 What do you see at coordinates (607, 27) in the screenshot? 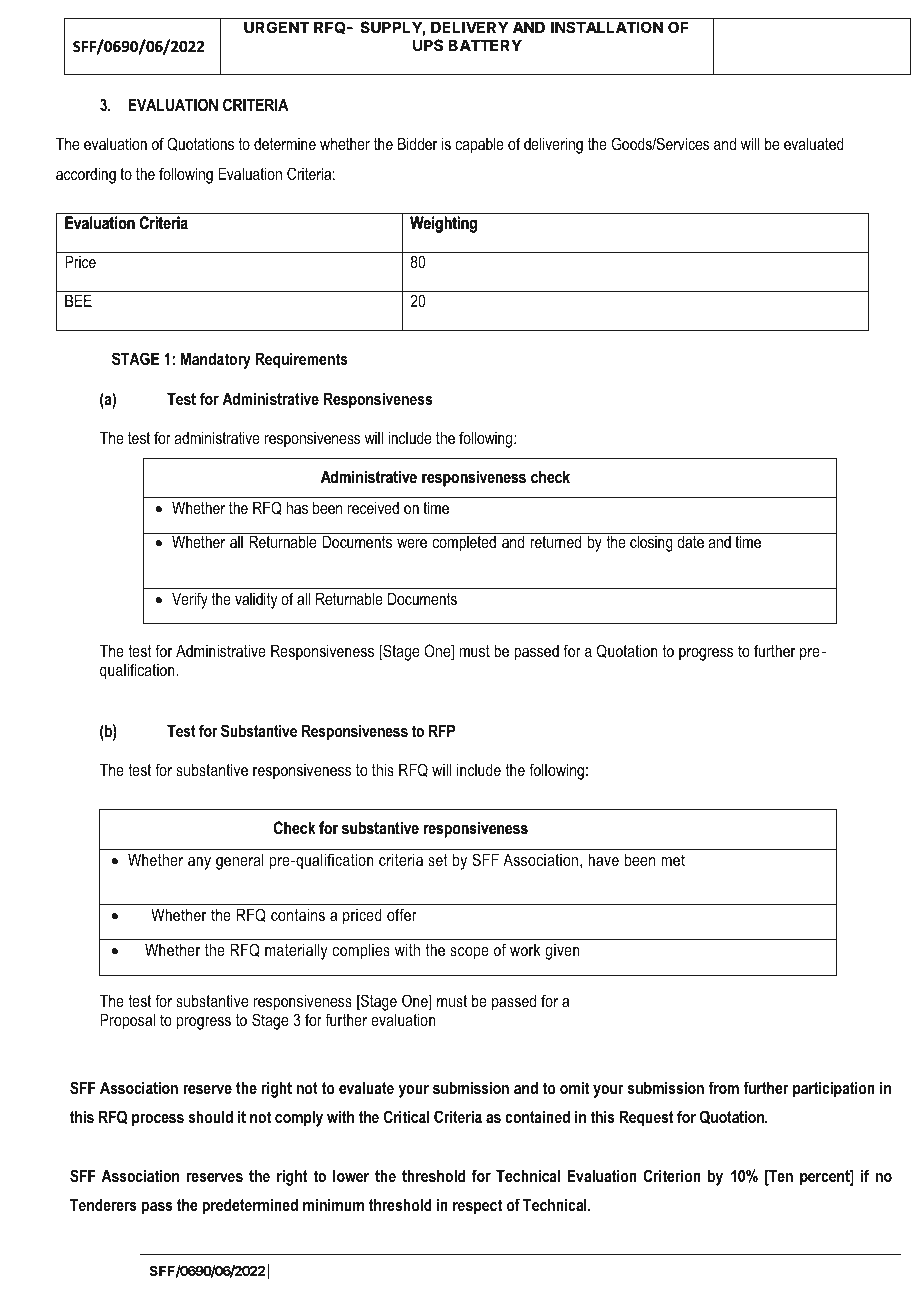
I see `INSTALLATION` at bounding box center [607, 27].
